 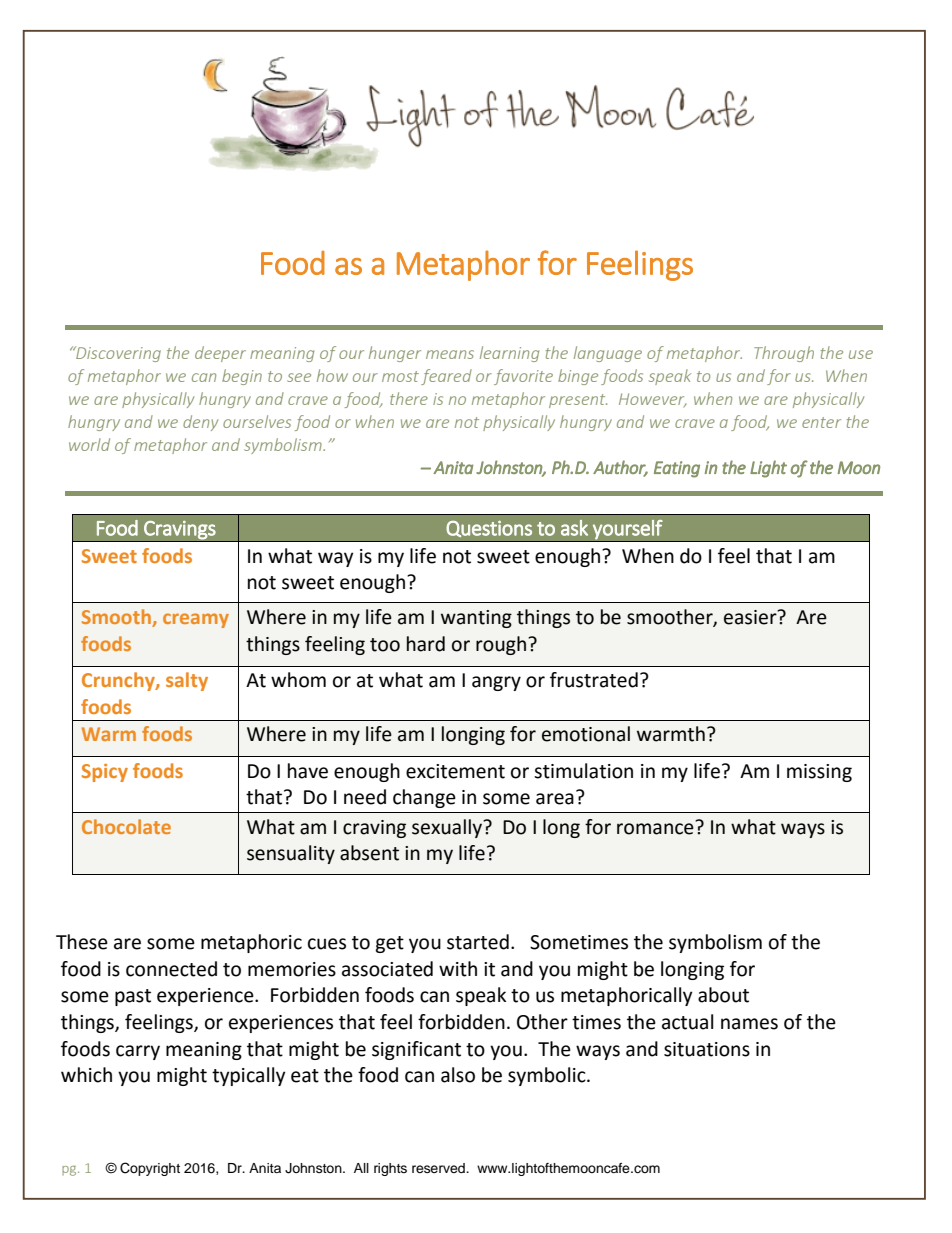 I want to click on Copyright, so click(x=150, y=1169).
